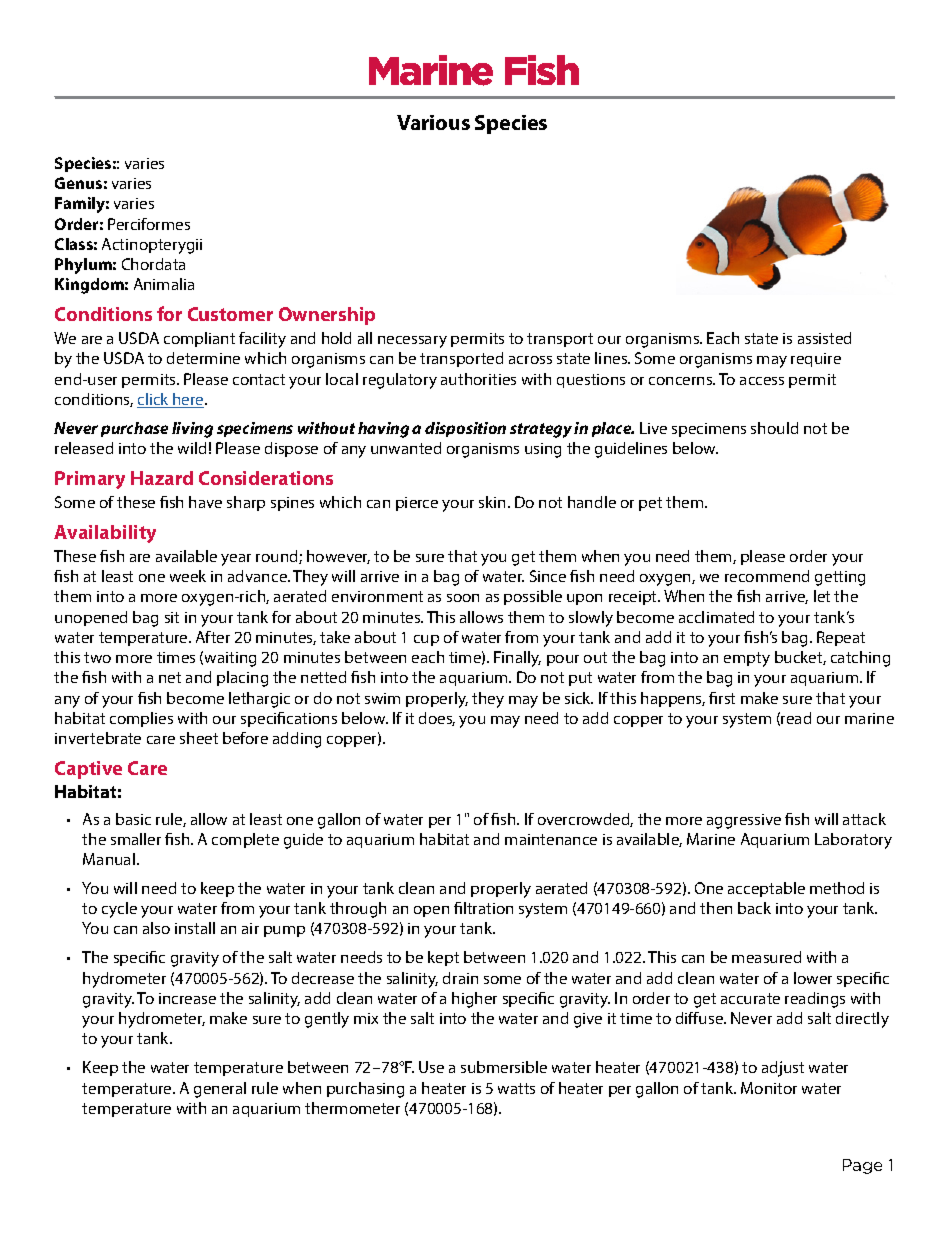 Image resolution: width=952 pixels, height=1233 pixels. Describe the element at coordinates (162, 478) in the screenshot. I see `Hazard` at that location.
